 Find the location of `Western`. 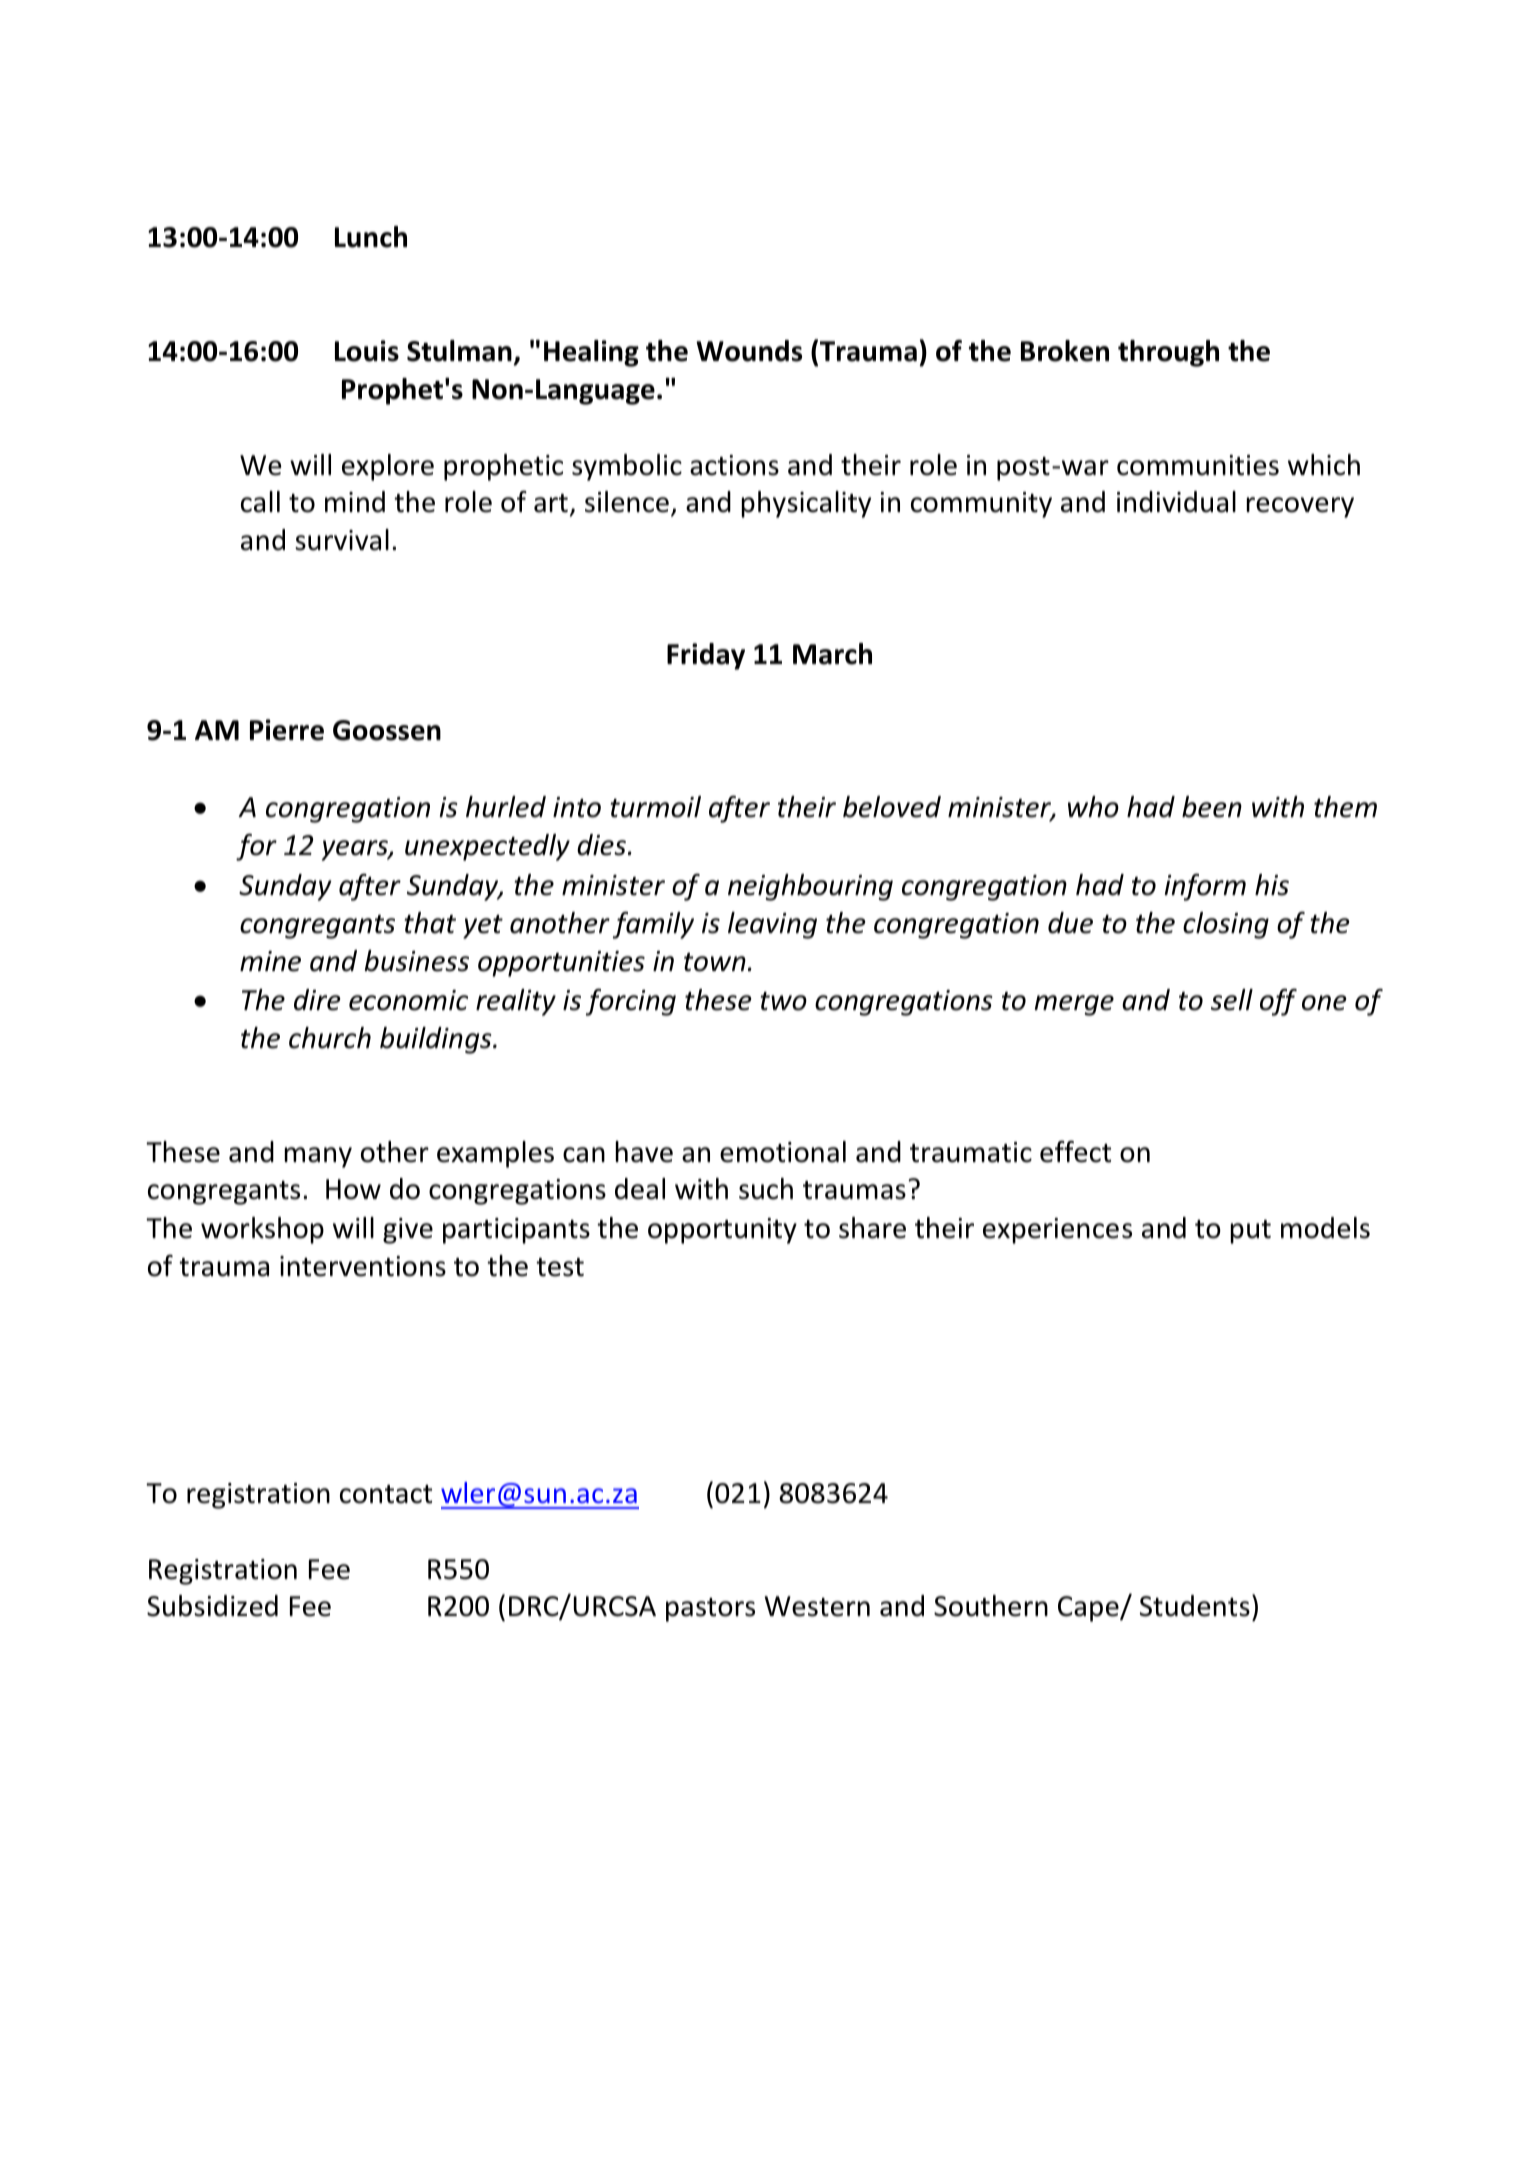

Western is located at coordinates (817, 1606).
